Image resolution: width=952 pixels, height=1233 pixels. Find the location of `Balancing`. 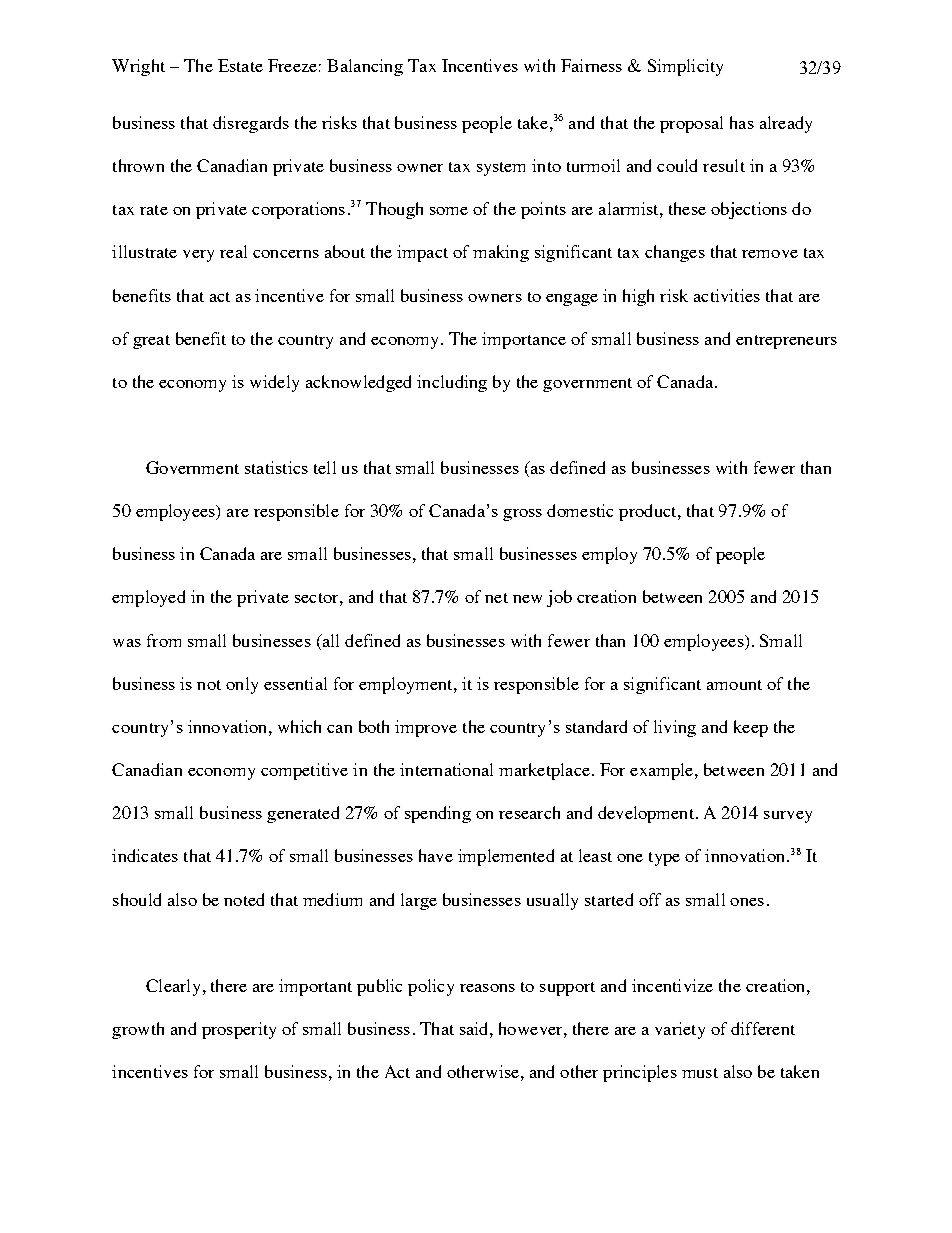

Balancing is located at coordinates (365, 67).
